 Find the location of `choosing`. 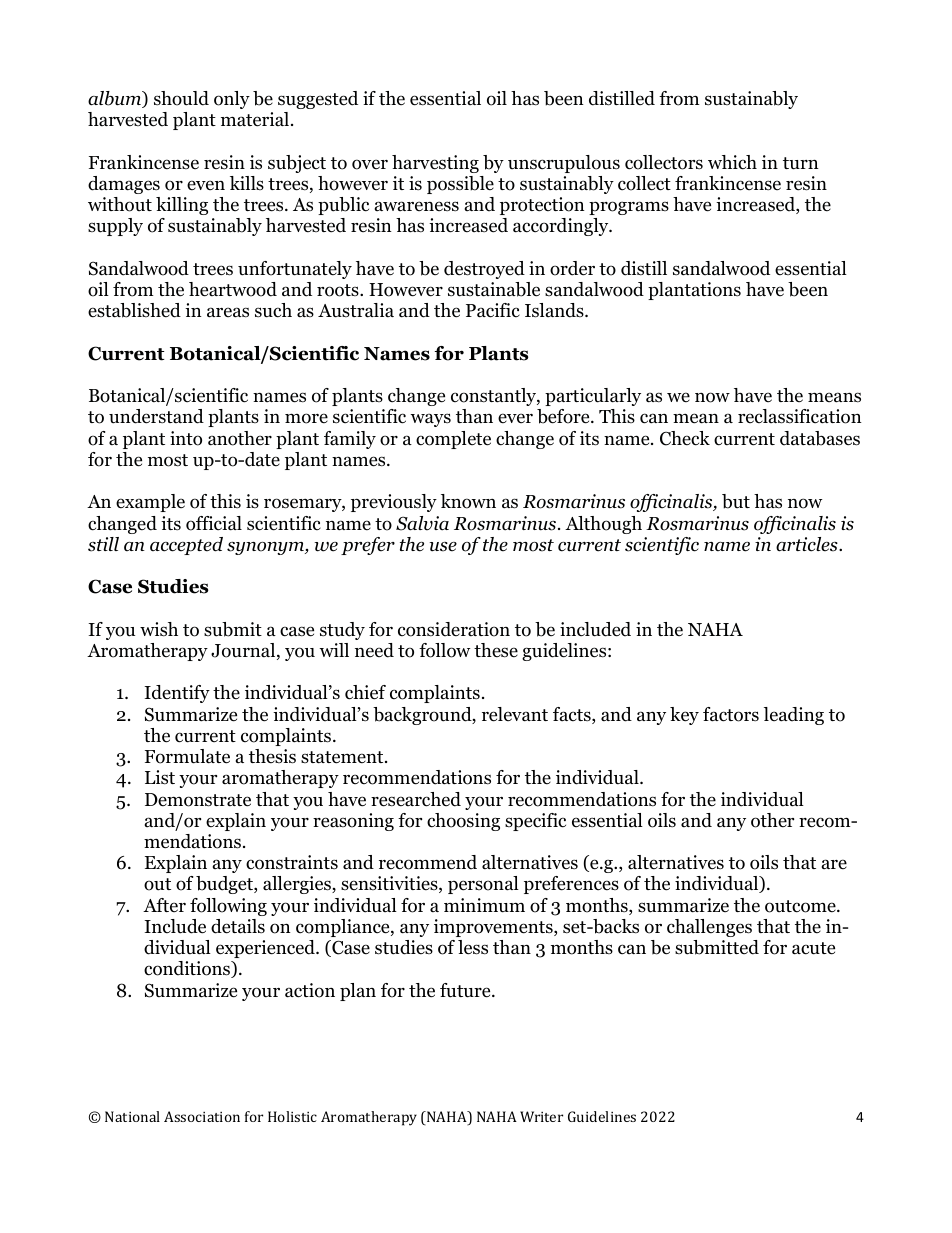

choosing is located at coordinates (463, 822).
